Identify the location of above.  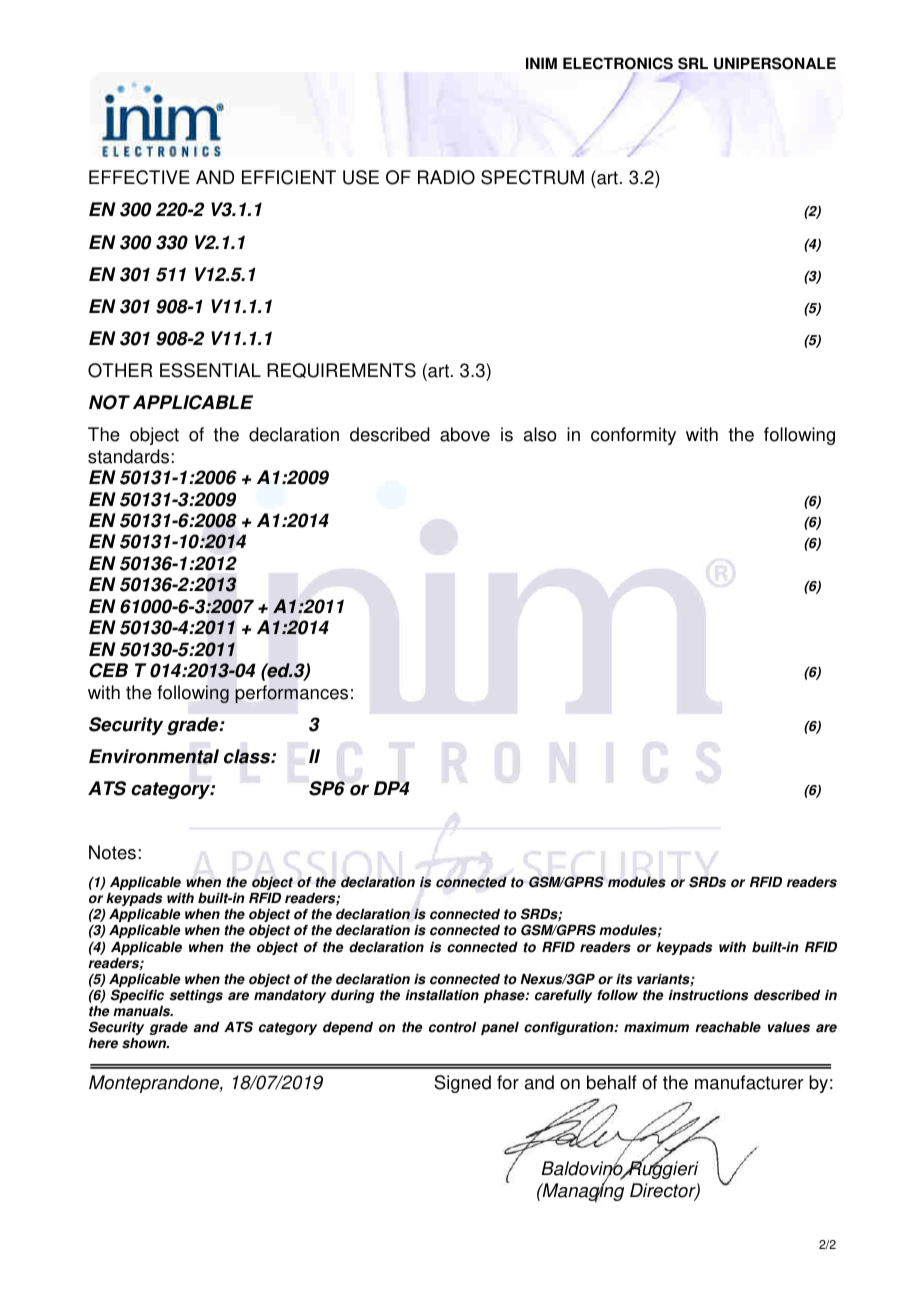
(465, 434).
